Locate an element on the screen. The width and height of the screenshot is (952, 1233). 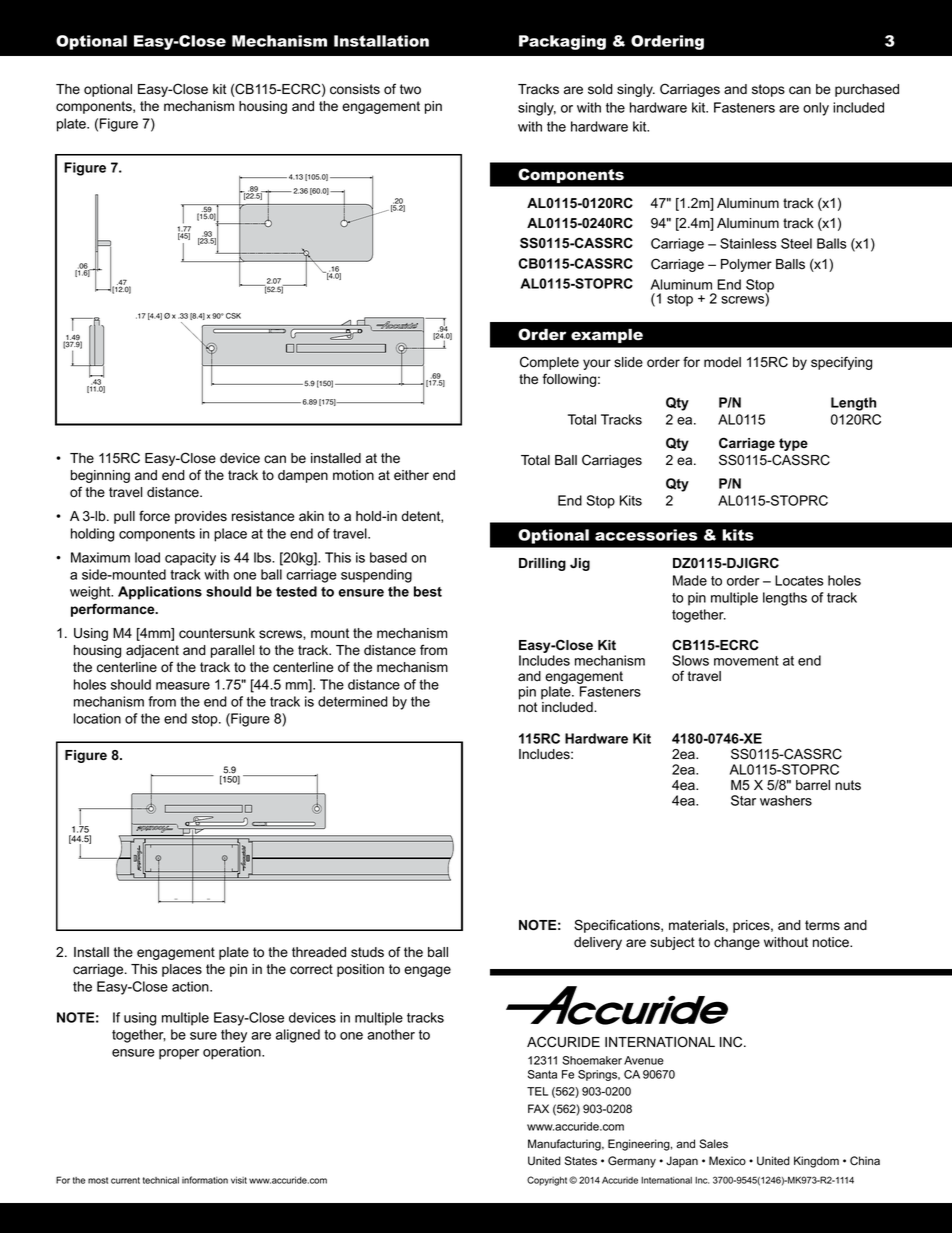
two is located at coordinates (410, 89).
